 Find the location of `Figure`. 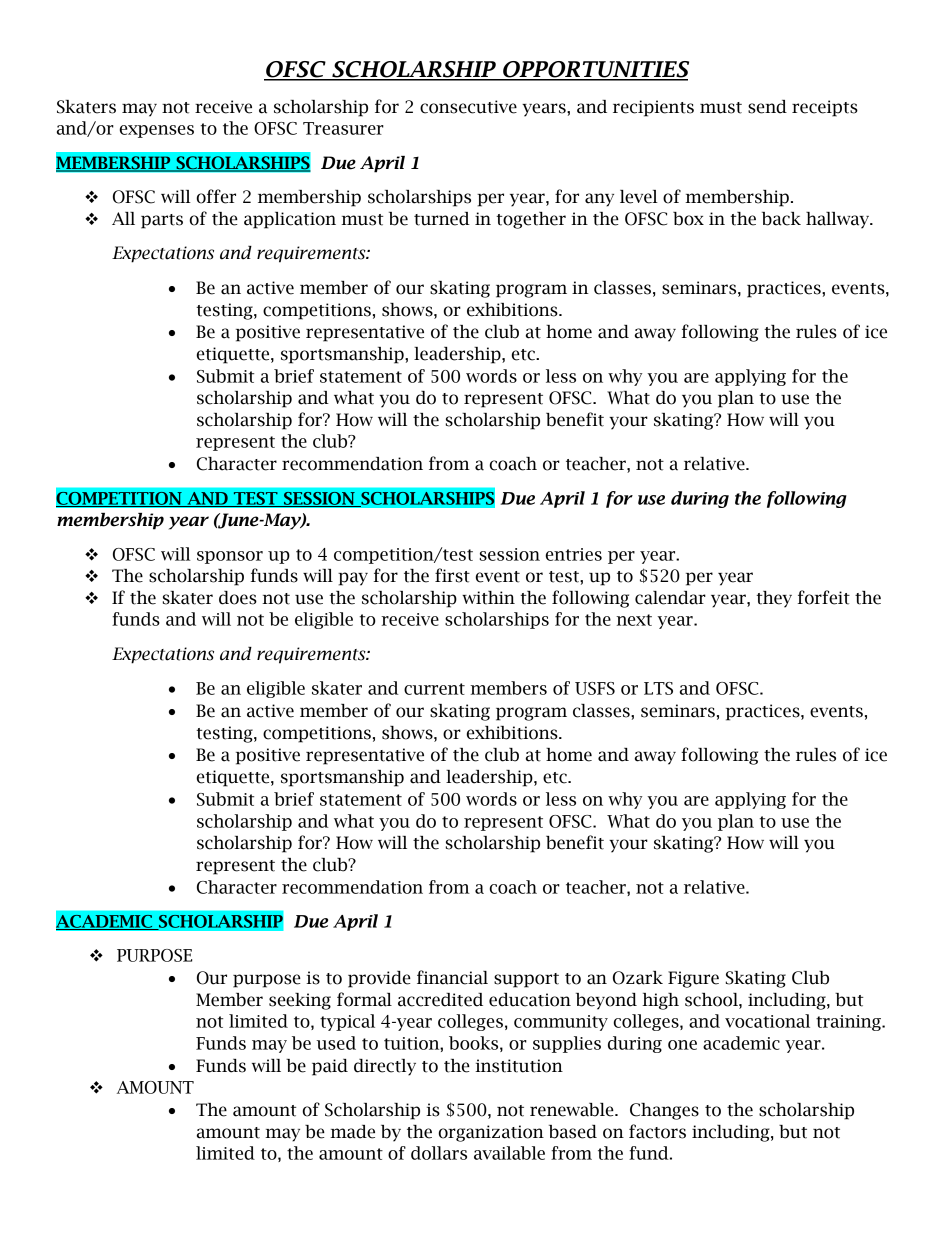

Figure is located at coordinates (693, 979).
